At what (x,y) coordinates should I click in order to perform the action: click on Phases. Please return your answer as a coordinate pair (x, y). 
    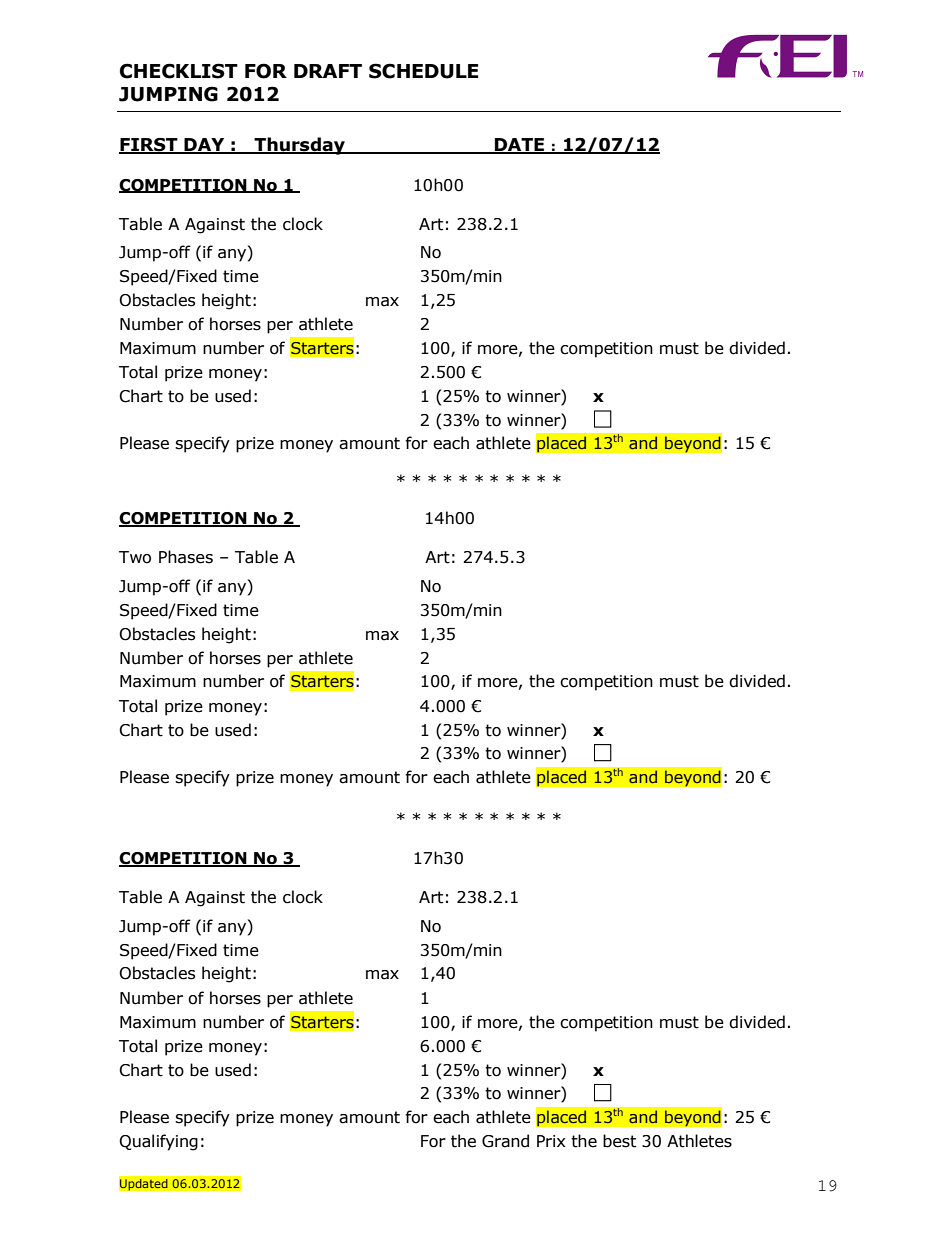
    Looking at the image, I should click on (186, 557).
